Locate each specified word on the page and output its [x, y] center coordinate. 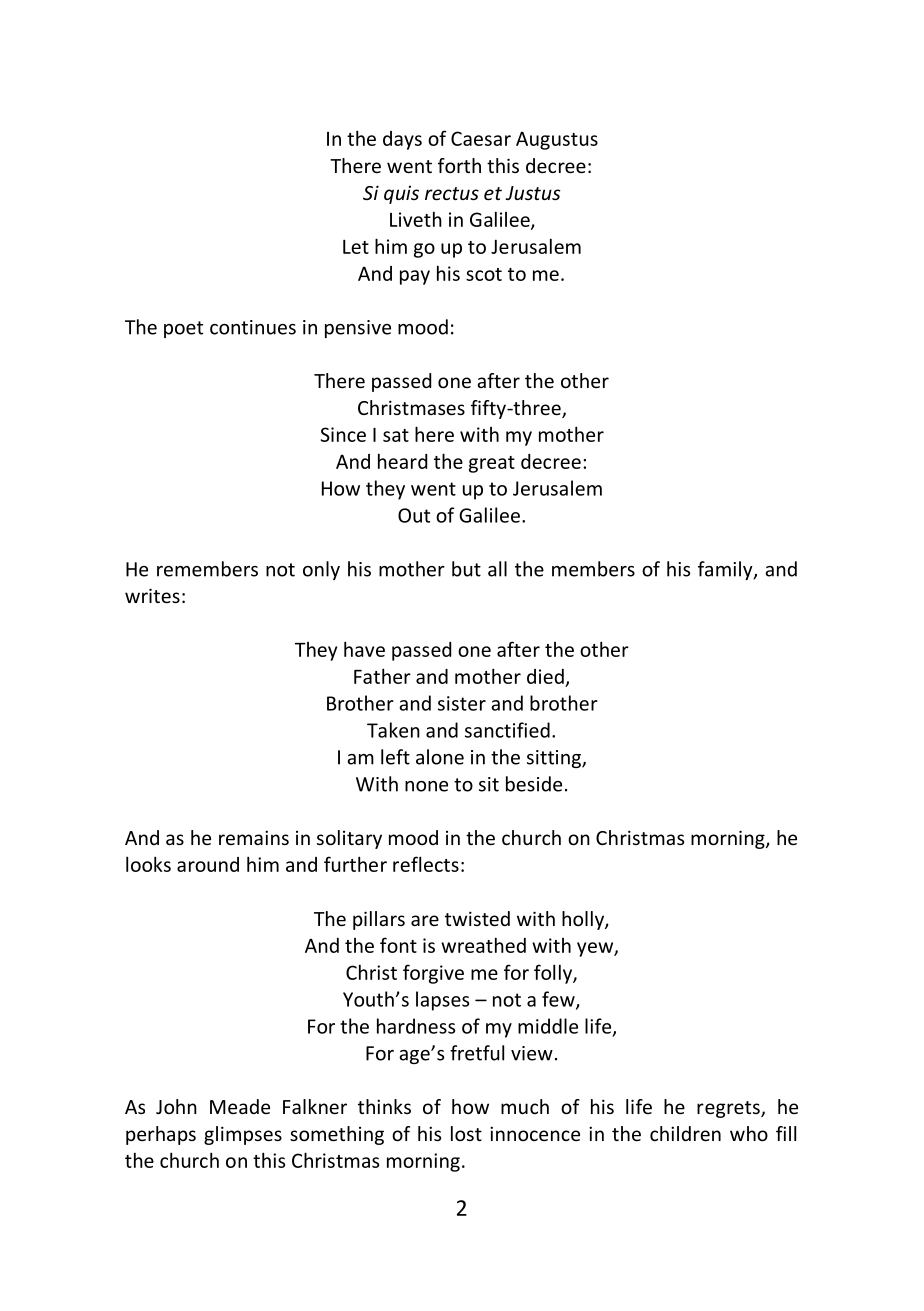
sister [462, 703]
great [492, 464]
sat [396, 435]
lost [466, 1133]
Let [356, 247]
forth [459, 165]
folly [554, 974]
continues [253, 327]
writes [152, 595]
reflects [426, 864]
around [208, 864]
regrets [729, 1109]
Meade [240, 1106]
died [545, 676]
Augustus [557, 140]
